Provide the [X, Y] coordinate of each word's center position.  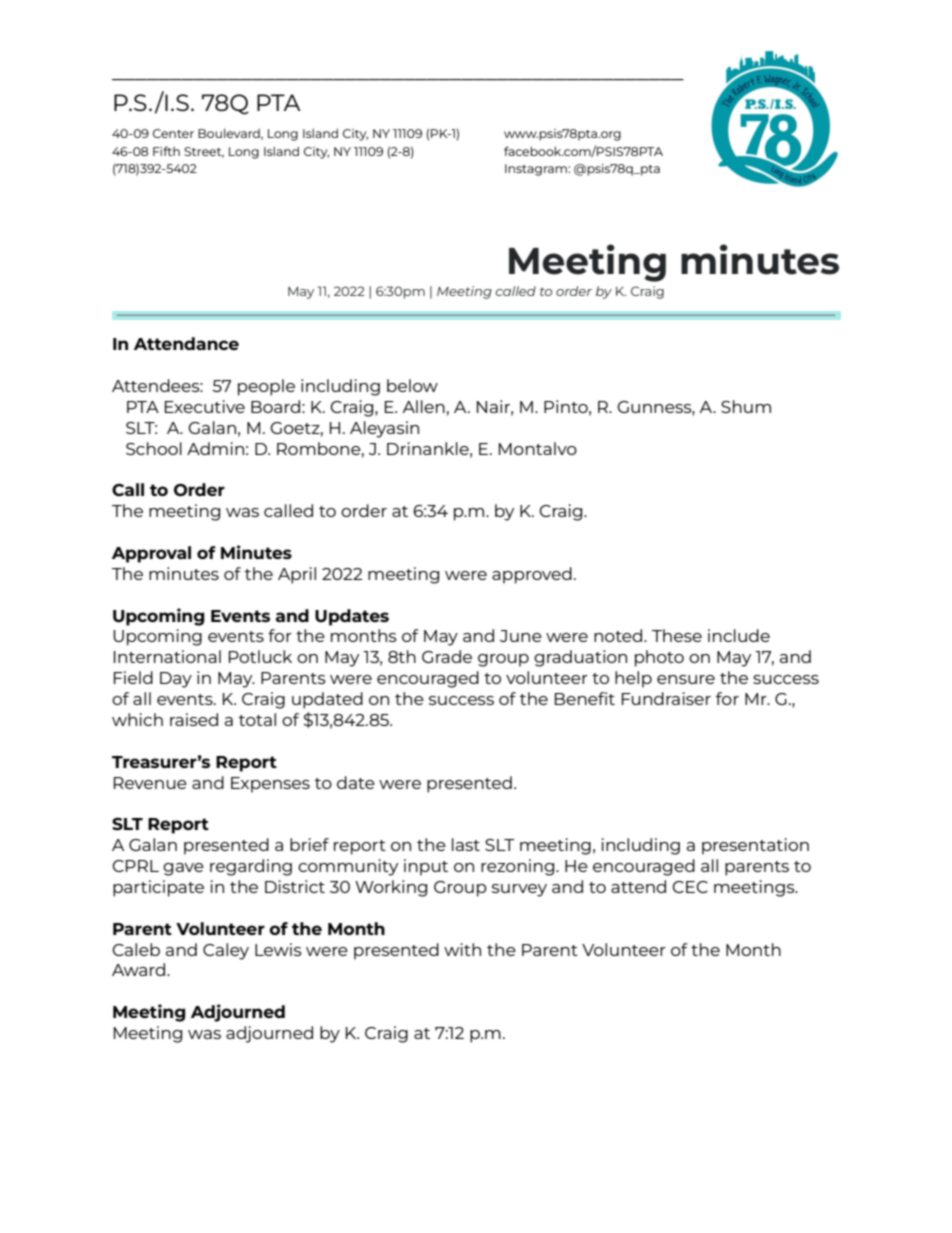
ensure [686, 679]
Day [176, 680]
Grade [447, 656]
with [462, 949]
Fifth [166, 151]
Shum [746, 406]
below [412, 385]
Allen [423, 406]
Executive [205, 406]
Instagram [537, 170]
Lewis [278, 949]
